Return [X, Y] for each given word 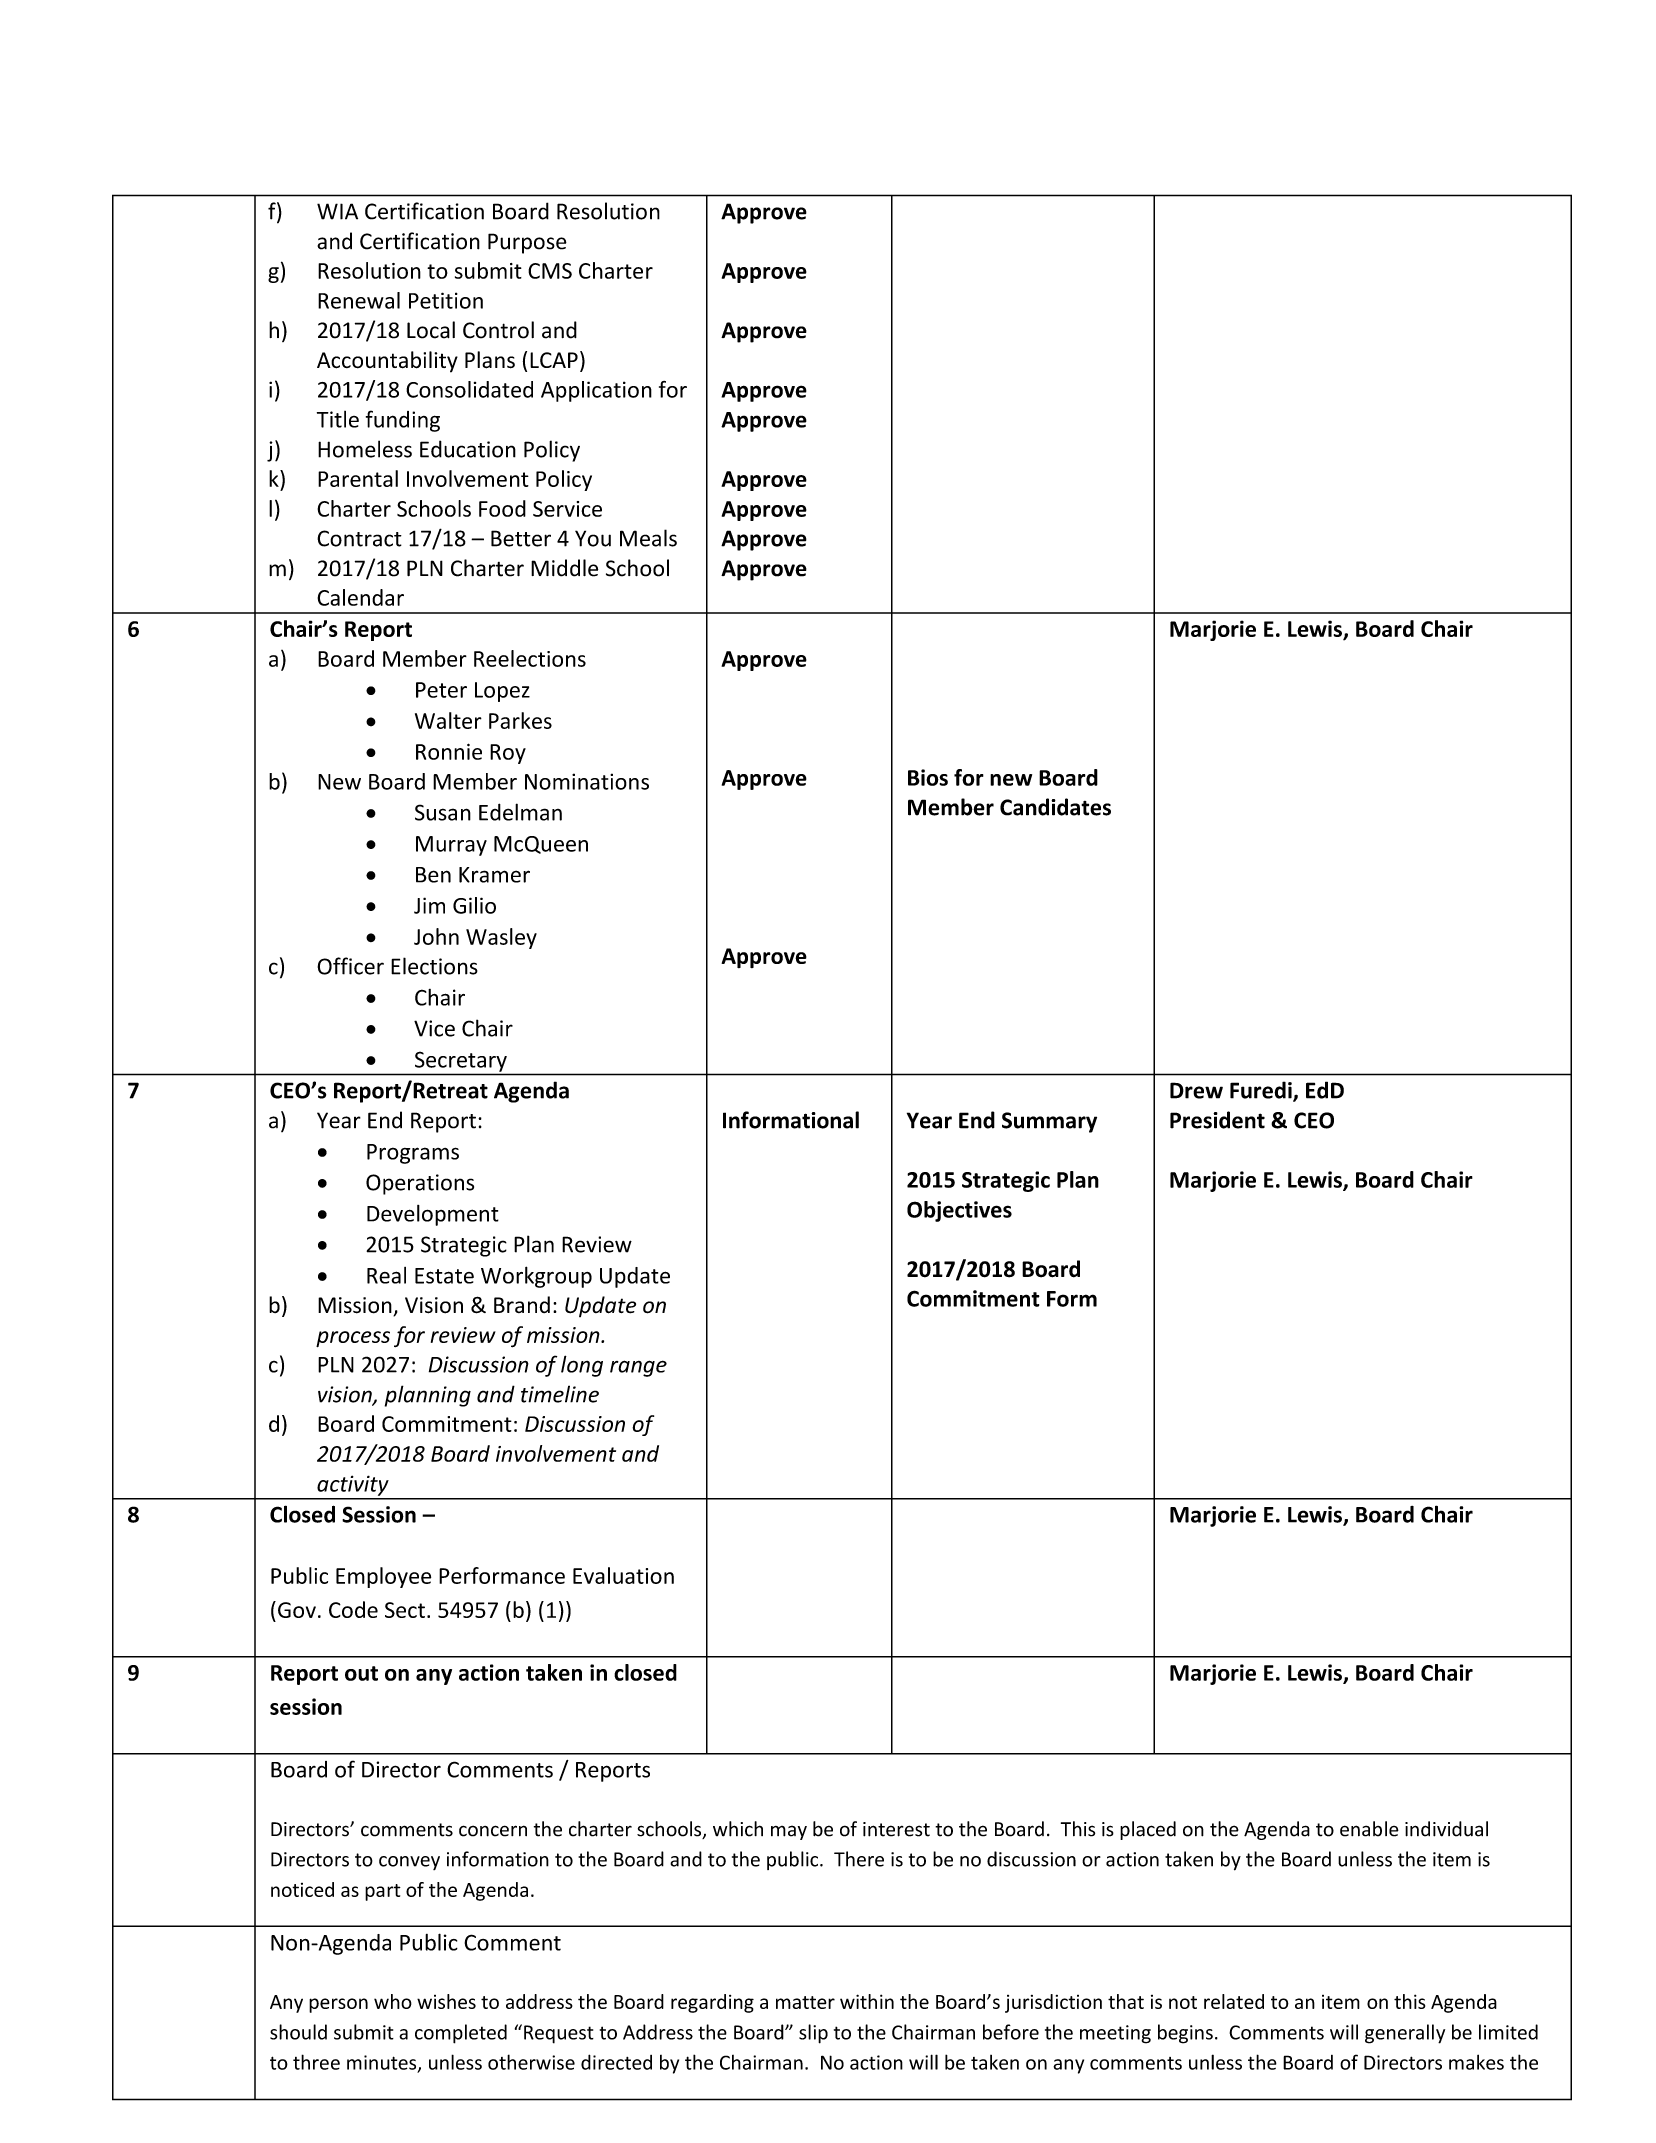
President [1217, 1120]
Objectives [959, 1211]
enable [1369, 1829]
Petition [446, 300]
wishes [446, 2001]
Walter [448, 720]
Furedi [1262, 1091]
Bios [928, 777]
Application [596, 391]
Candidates [1055, 807]
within [867, 2001]
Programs [413, 1154]
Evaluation [623, 1575]
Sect [405, 1610]
